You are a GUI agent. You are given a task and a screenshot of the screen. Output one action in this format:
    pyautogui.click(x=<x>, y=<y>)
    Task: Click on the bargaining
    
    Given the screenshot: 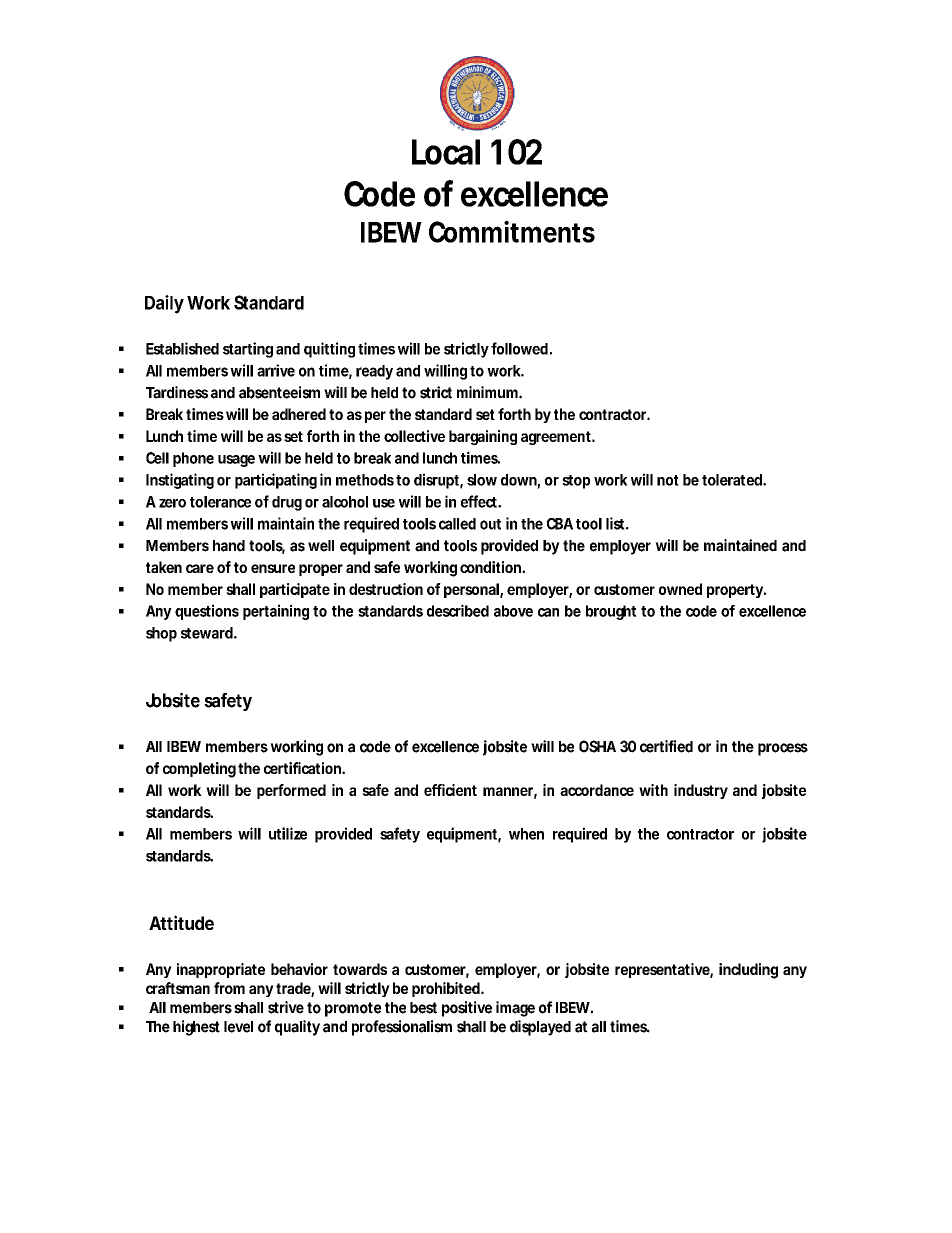 What is the action you would take?
    pyautogui.click(x=483, y=437)
